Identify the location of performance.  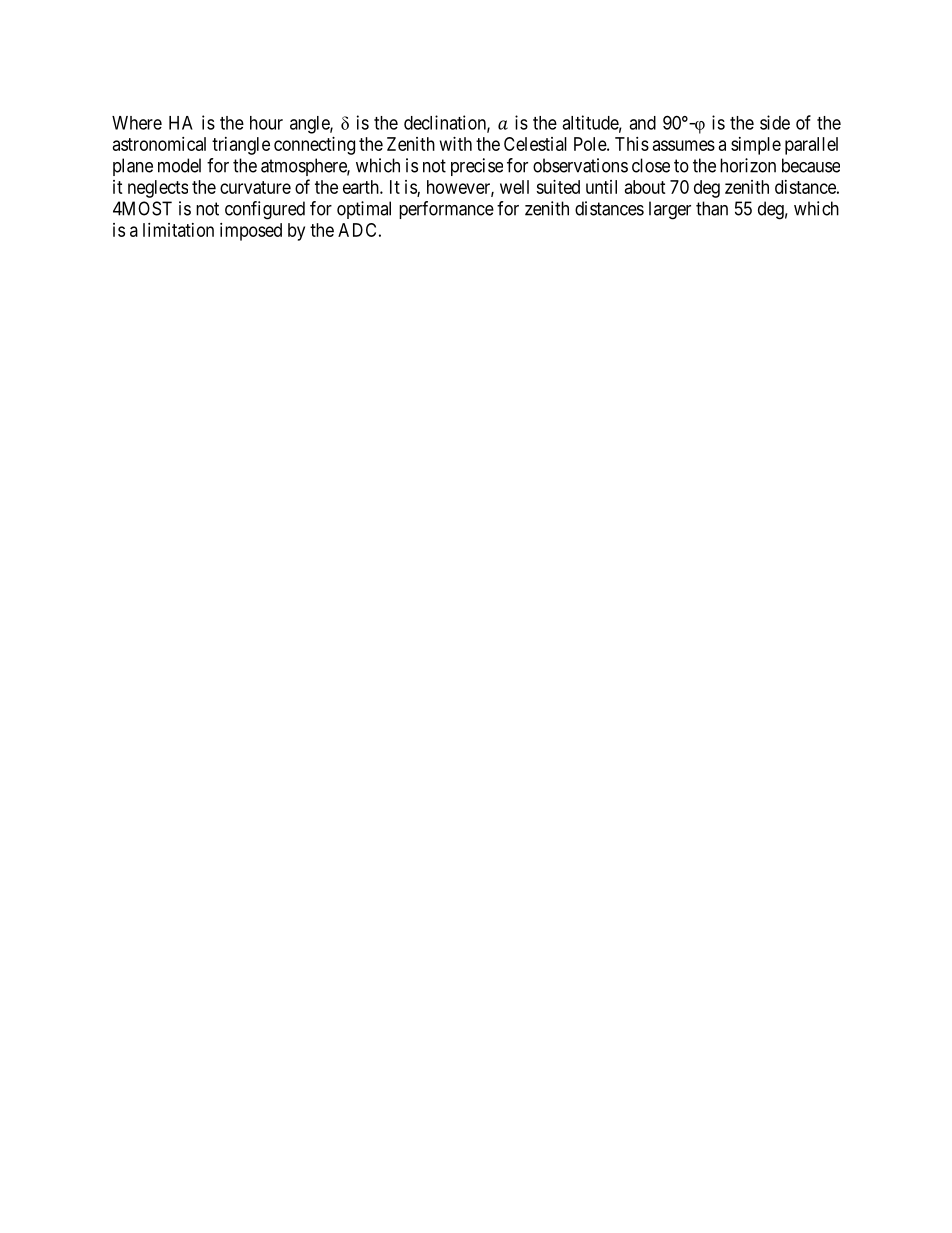
(446, 210).
